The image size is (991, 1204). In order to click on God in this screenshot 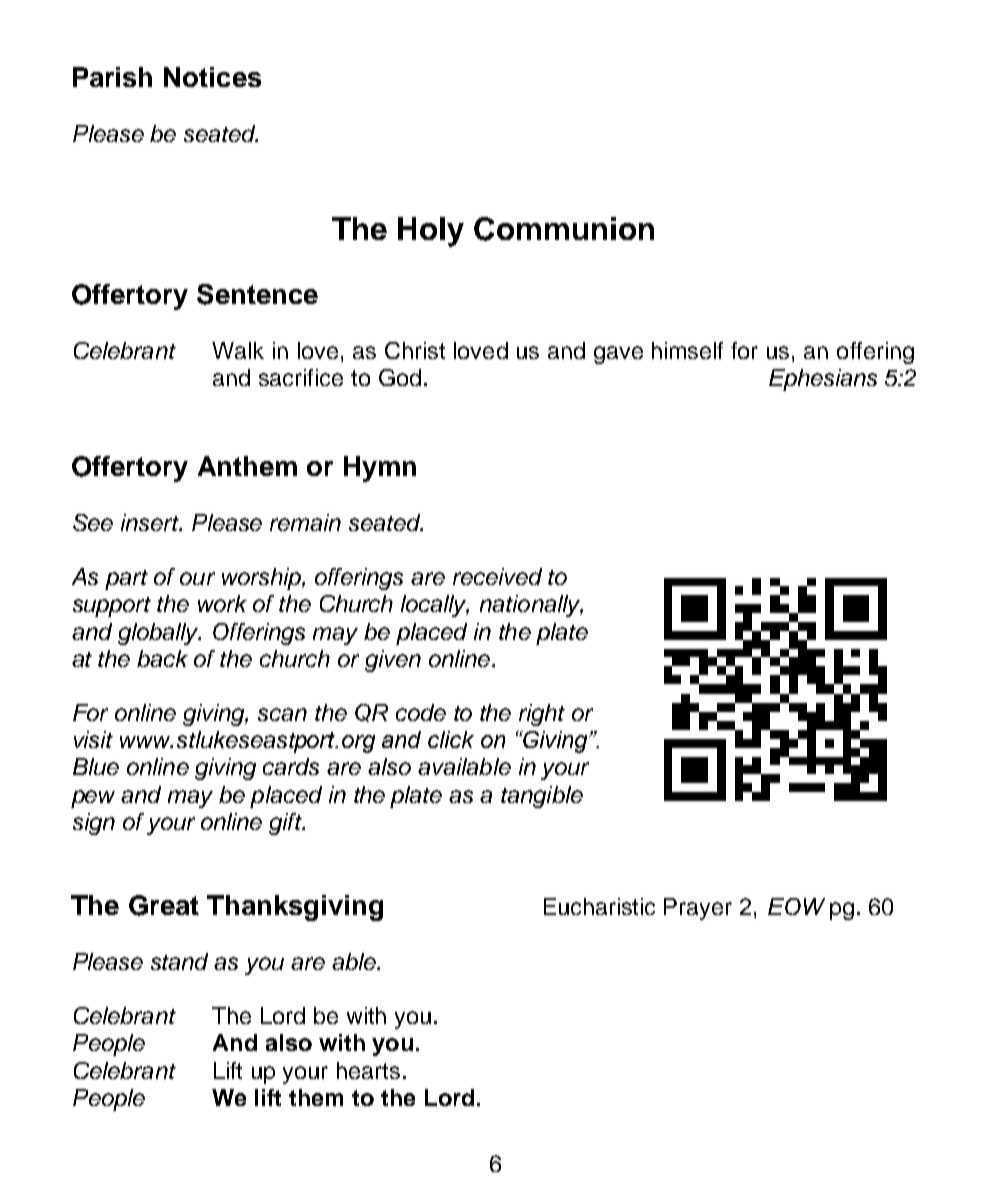, I will do `click(400, 377)`.
